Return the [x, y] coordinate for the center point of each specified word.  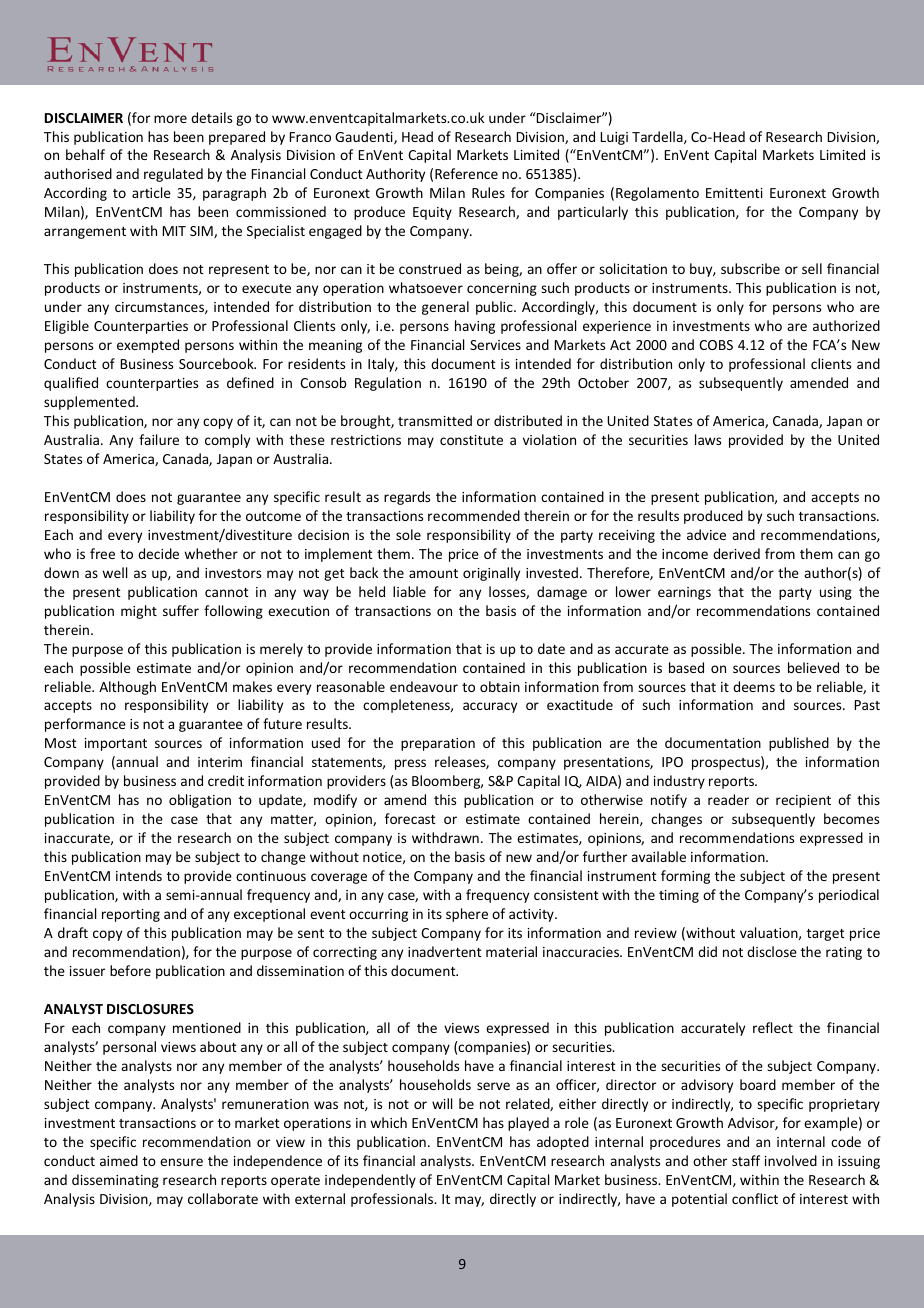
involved [791, 1160]
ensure [181, 1162]
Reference [466, 173]
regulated [173, 175]
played [528, 1124]
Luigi [614, 138]
